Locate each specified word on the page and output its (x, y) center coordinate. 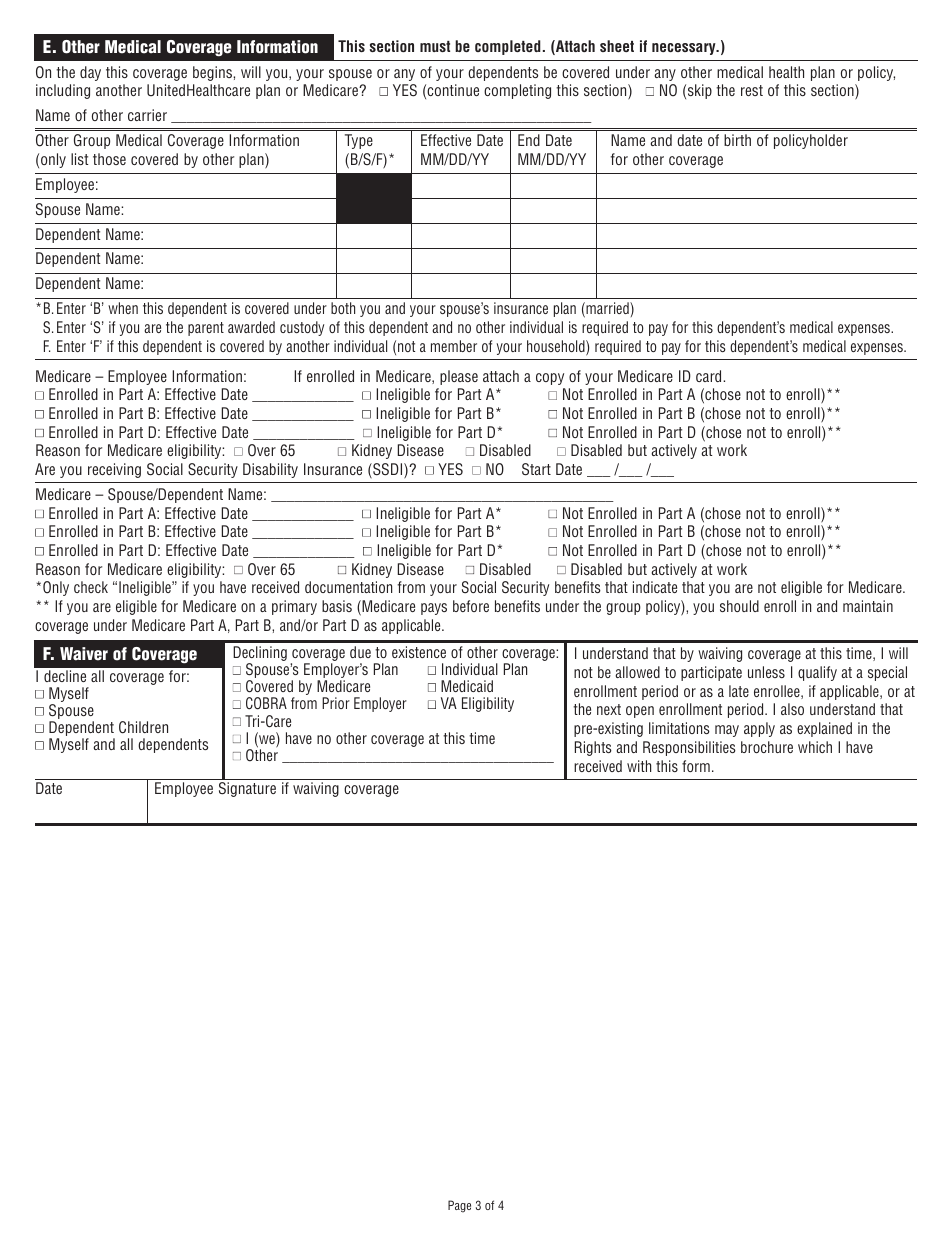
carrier (147, 115)
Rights (593, 748)
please (459, 377)
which (815, 747)
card (710, 376)
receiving (114, 470)
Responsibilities (689, 748)
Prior (336, 703)
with (639, 766)
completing (517, 91)
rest (752, 90)
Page (459, 1206)
